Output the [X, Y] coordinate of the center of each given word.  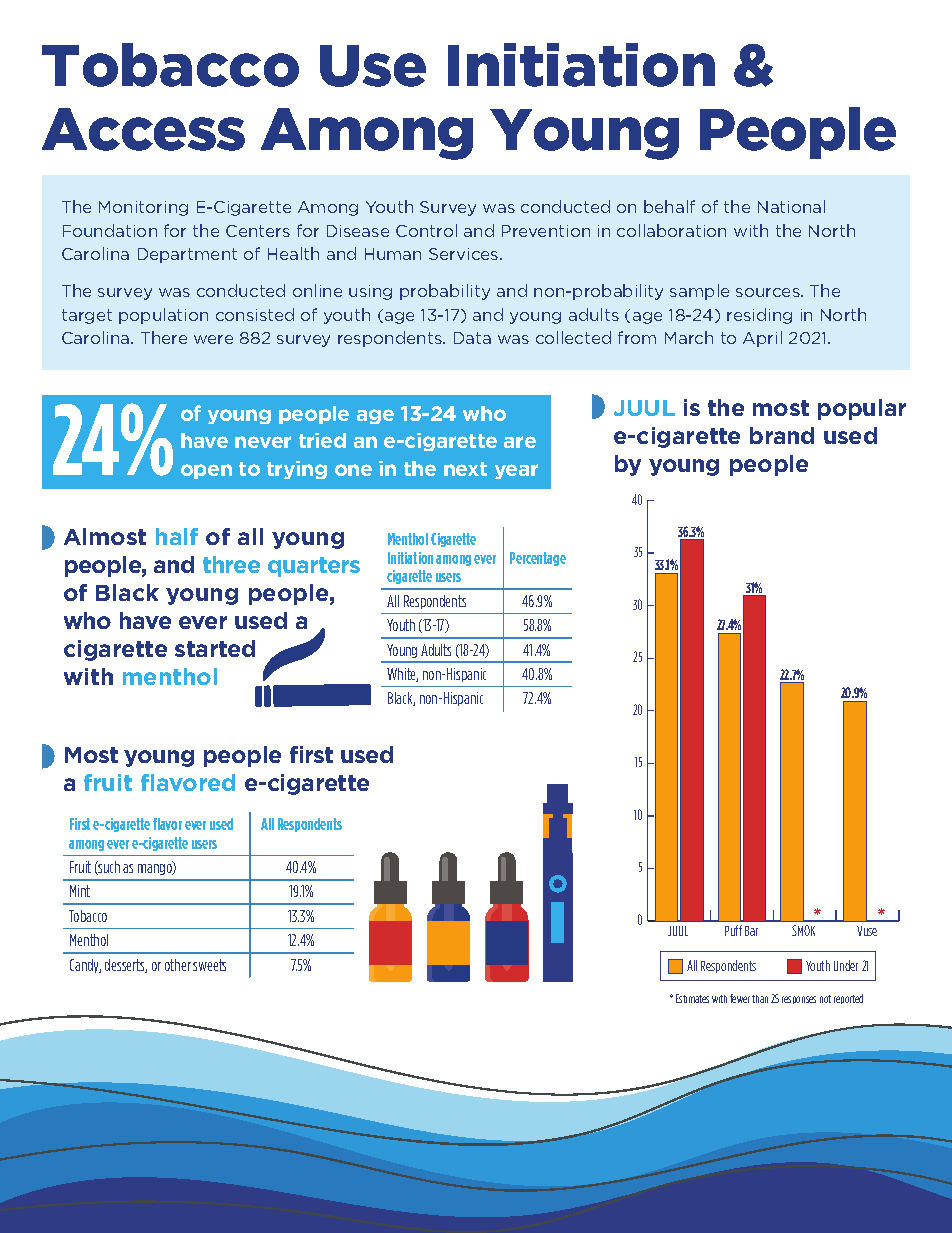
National [791, 206]
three [231, 564]
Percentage [538, 559]
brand [782, 435]
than [760, 999]
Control [426, 230]
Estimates [692, 998]
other [178, 965]
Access [143, 129]
